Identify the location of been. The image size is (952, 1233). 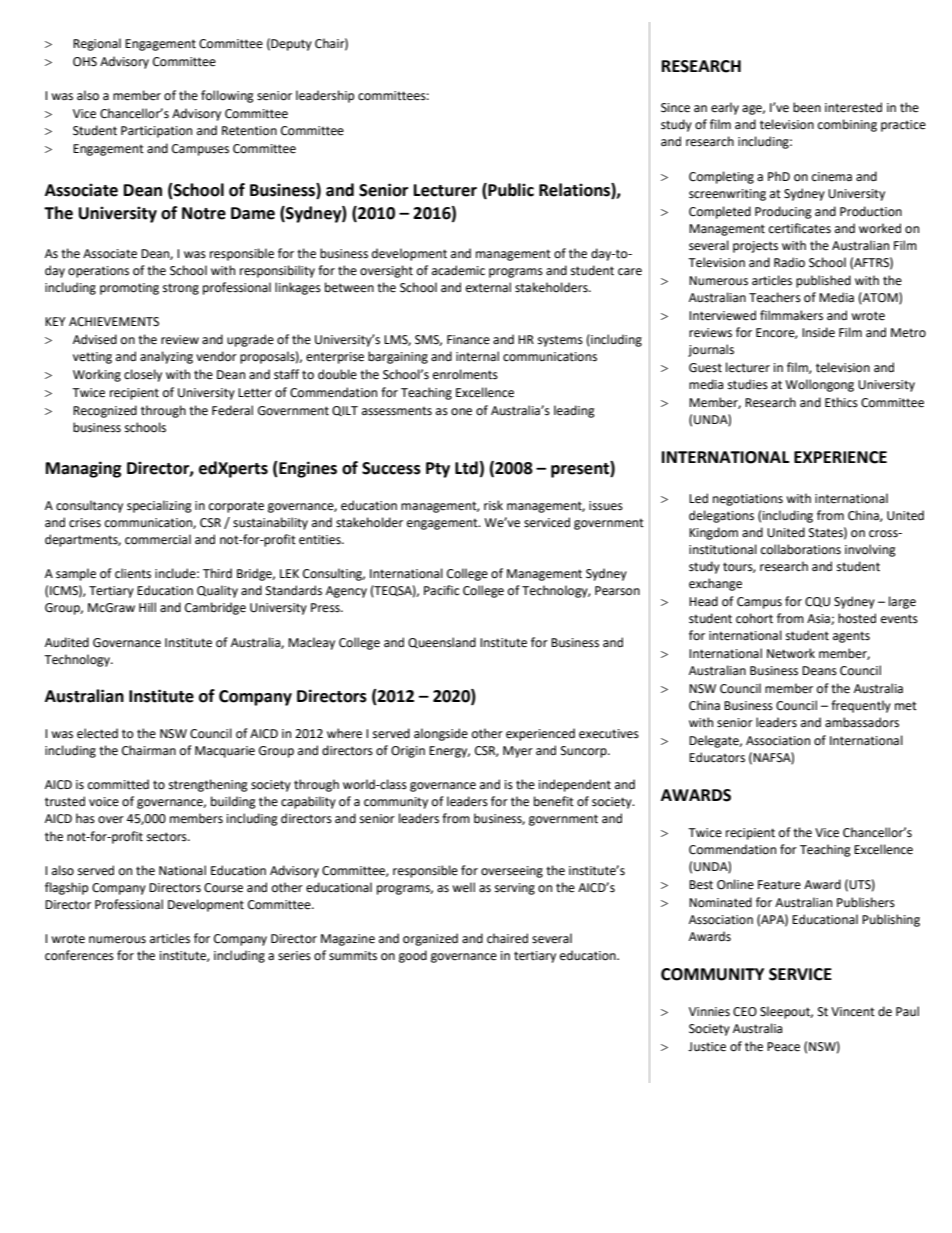
(807, 107).
